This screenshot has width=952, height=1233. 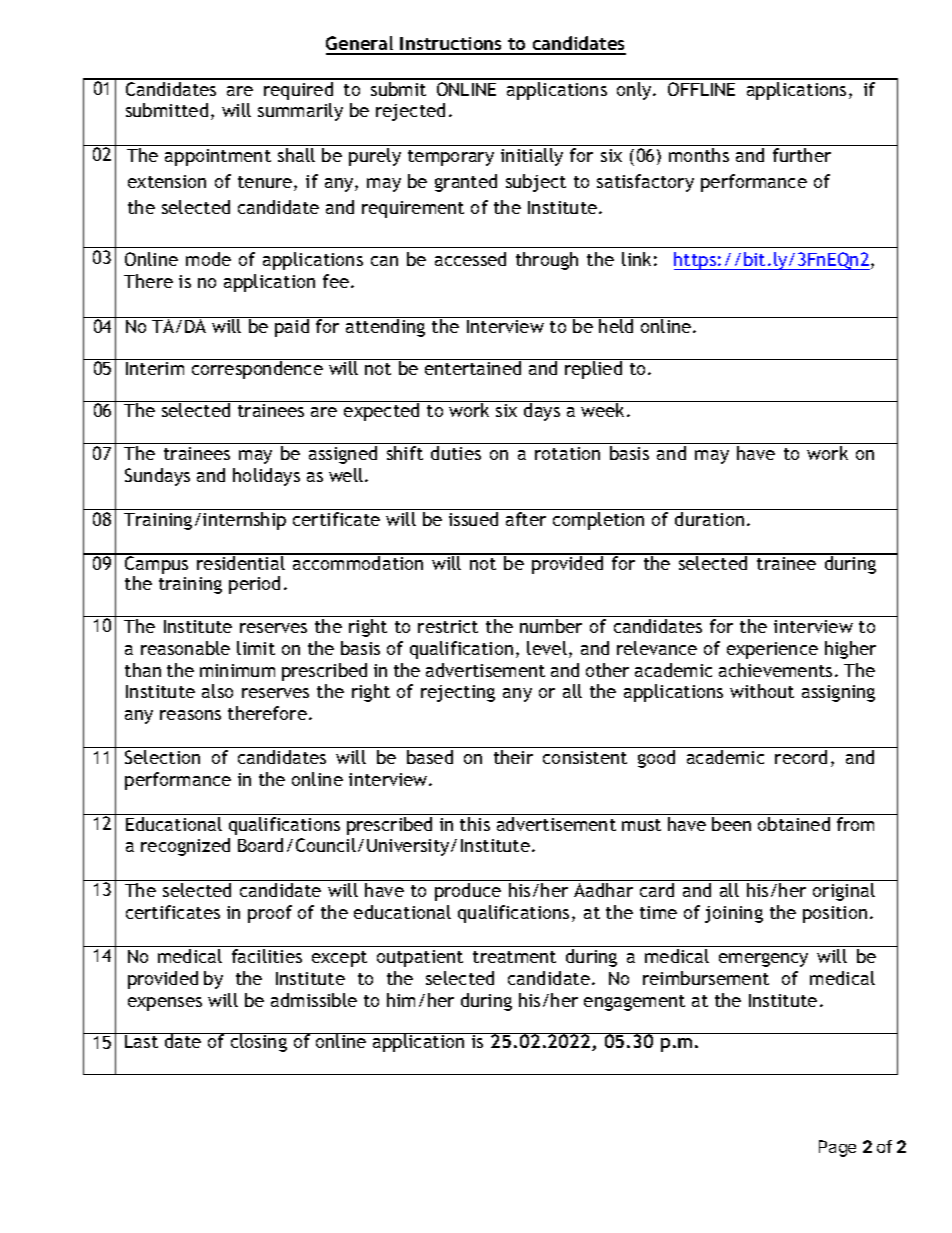 I want to click on joining, so click(x=734, y=914).
